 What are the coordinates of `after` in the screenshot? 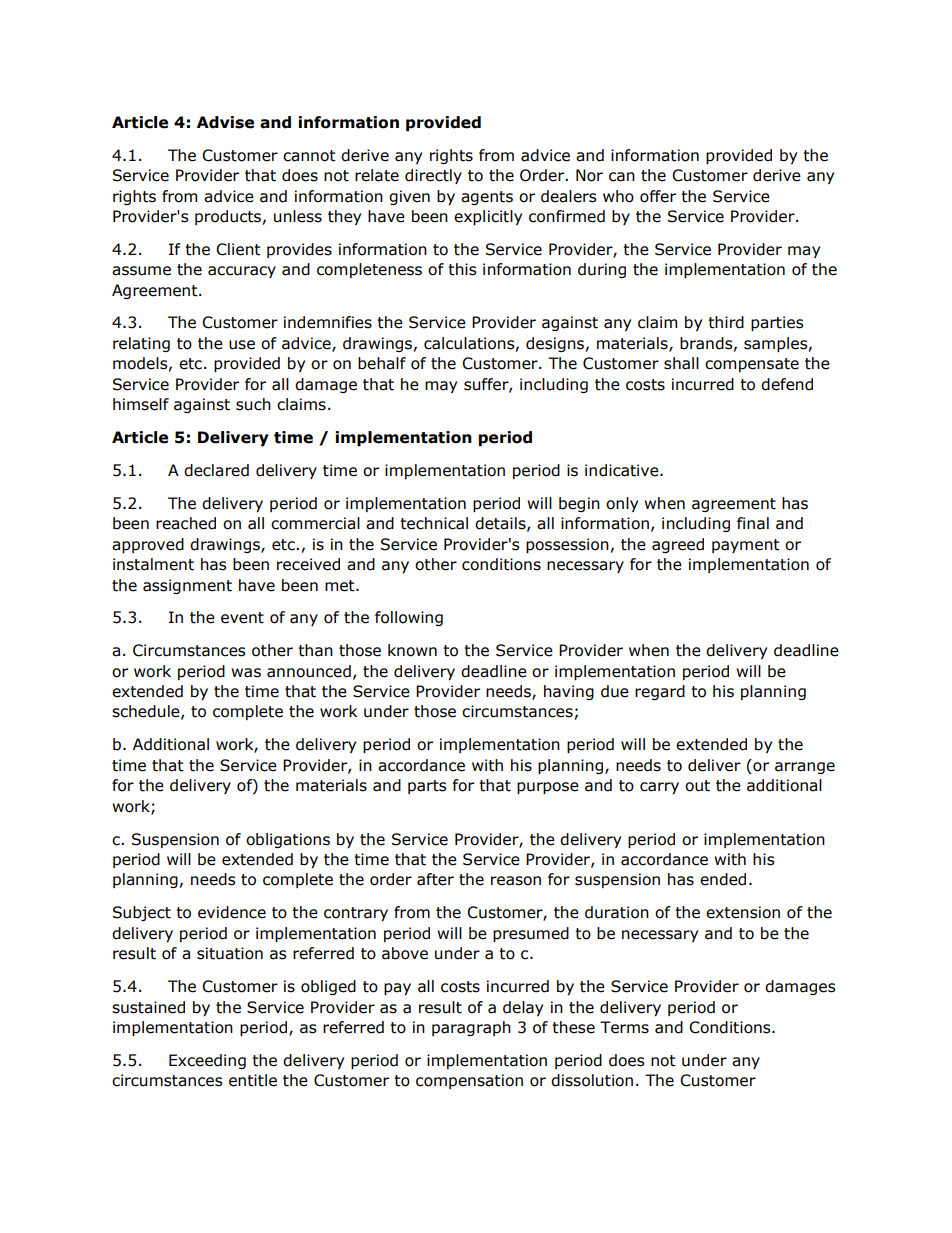 It's located at (435, 879).
